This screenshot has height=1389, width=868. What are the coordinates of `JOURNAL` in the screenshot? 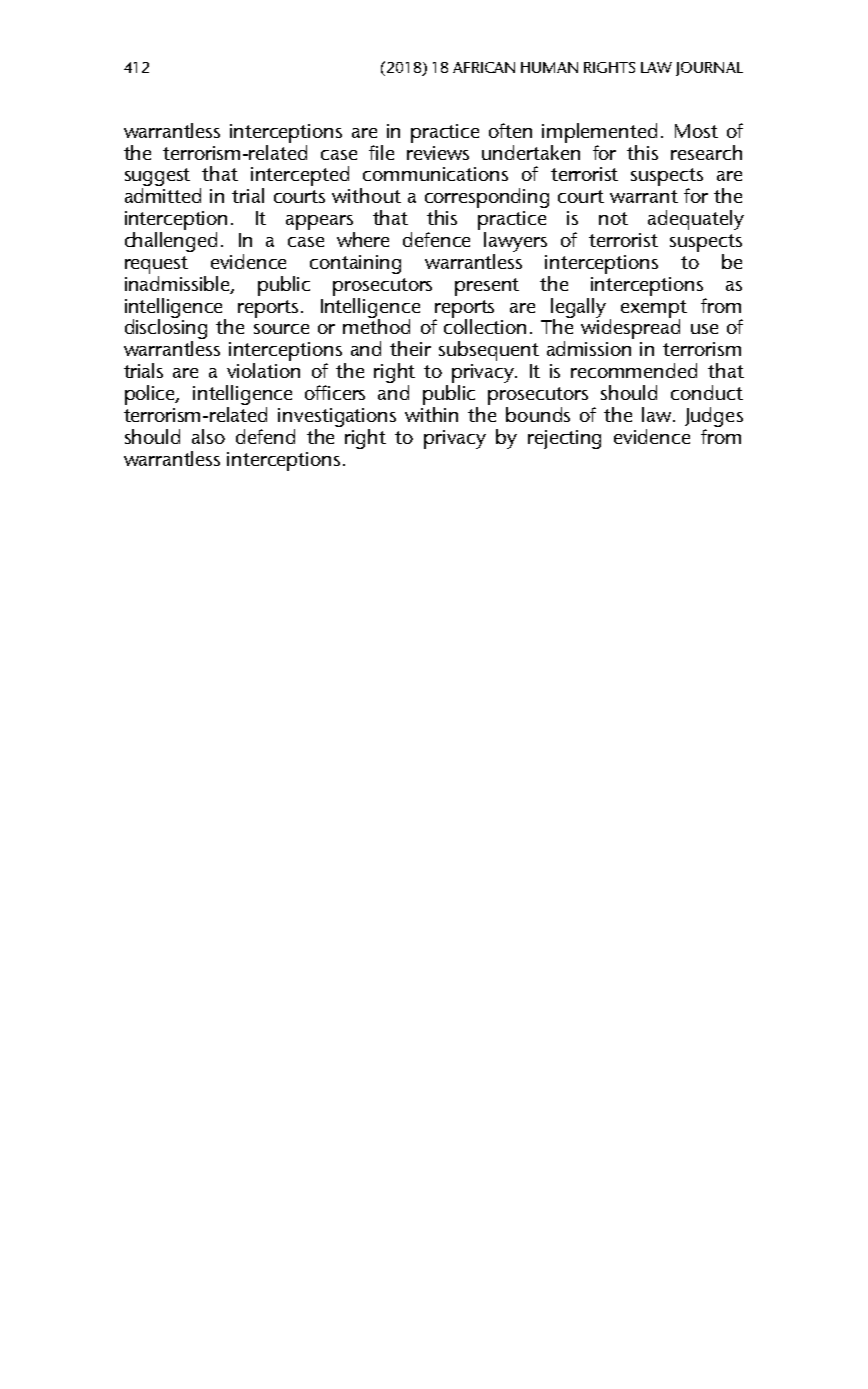 It's located at (709, 69).
